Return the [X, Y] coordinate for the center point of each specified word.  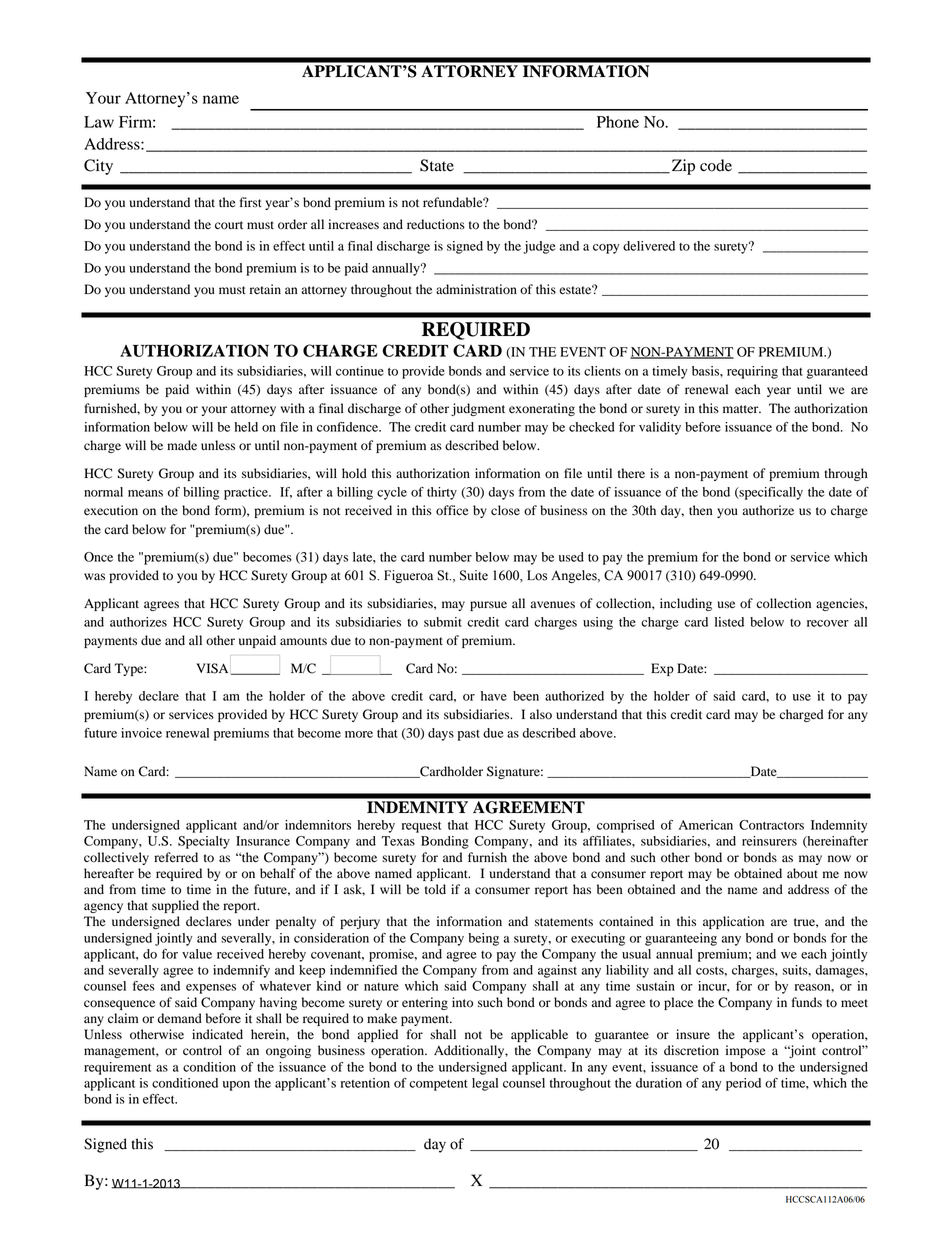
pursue [488, 606]
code [716, 165]
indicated [217, 1034]
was [94, 576]
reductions [436, 224]
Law [99, 122]
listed [729, 622]
